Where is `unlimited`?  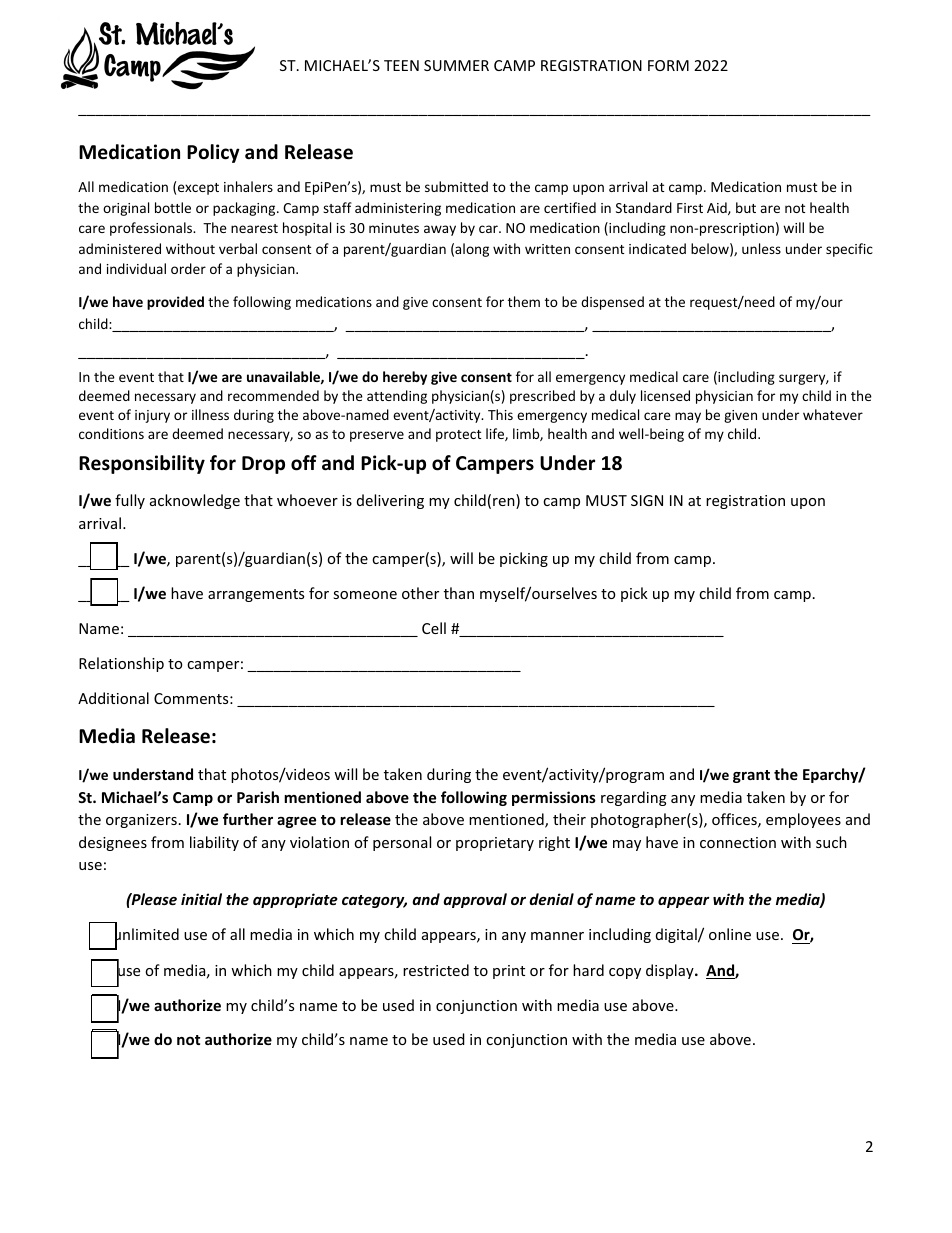 unlimited is located at coordinates (147, 935).
